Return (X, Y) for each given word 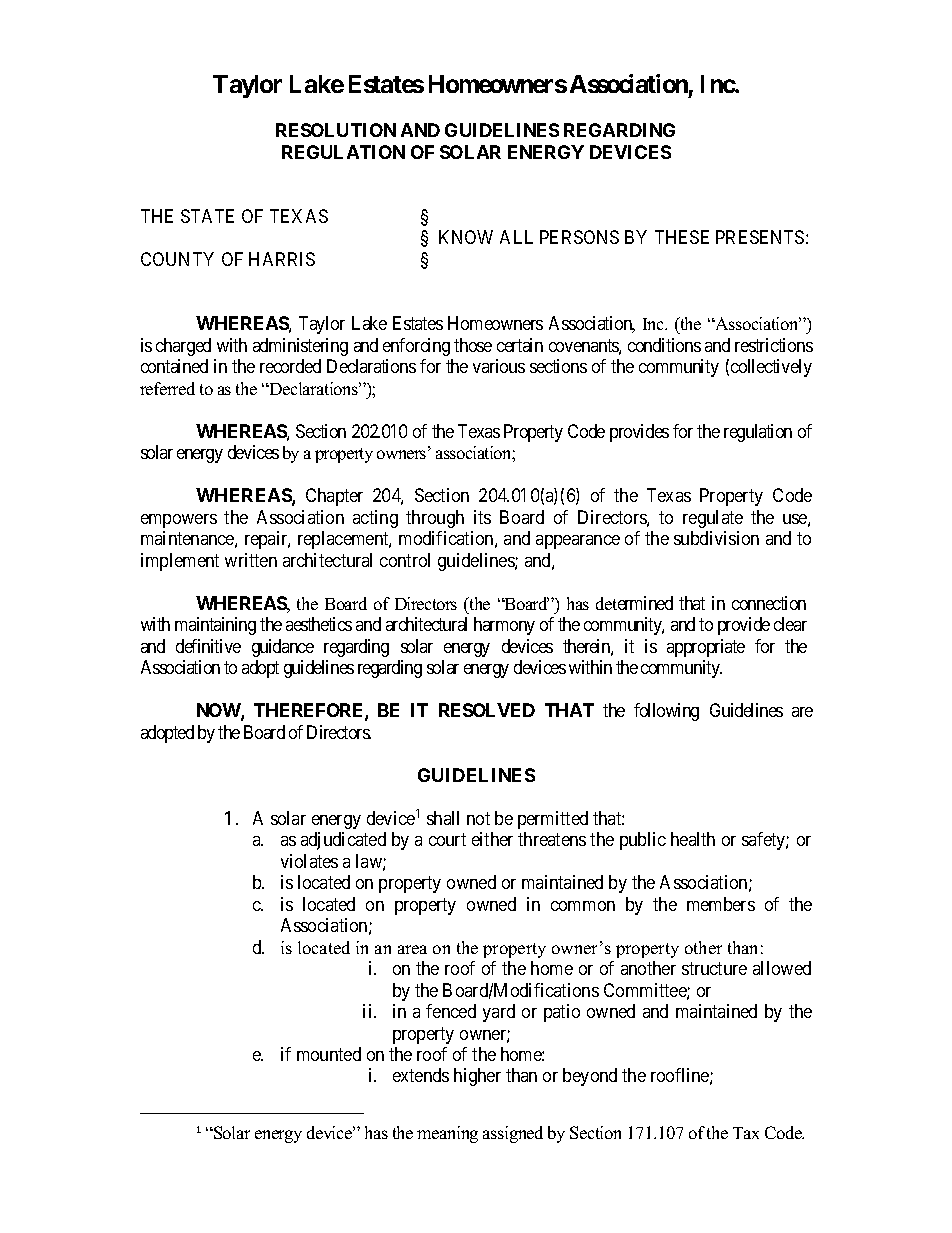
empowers (179, 521)
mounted (329, 1054)
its (482, 517)
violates (309, 861)
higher (477, 1077)
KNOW (466, 237)
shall (443, 818)
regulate (713, 519)
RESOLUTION (336, 130)
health (693, 839)
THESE (682, 237)
